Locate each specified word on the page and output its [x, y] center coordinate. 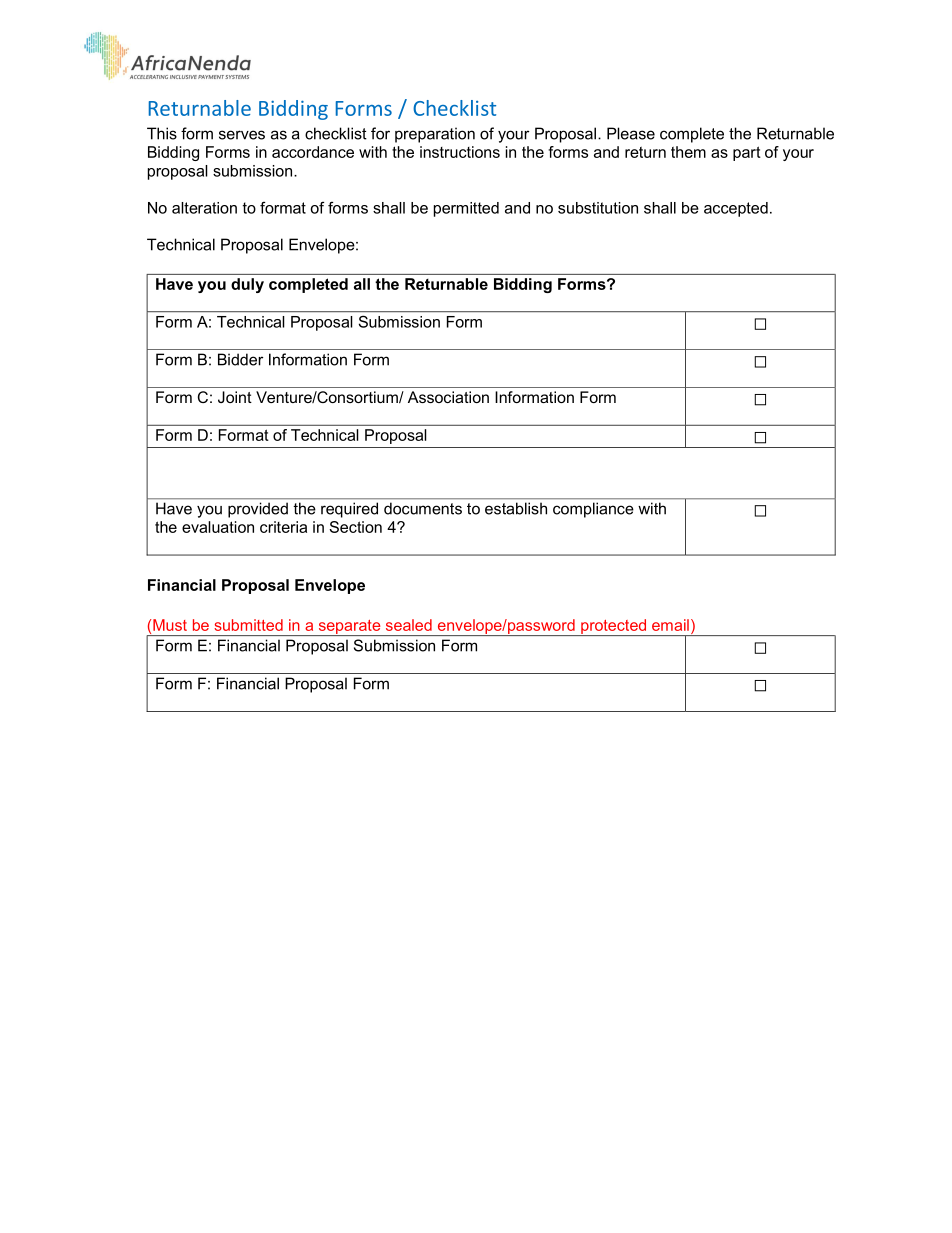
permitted [466, 209]
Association [448, 397]
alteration [204, 208]
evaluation [218, 527]
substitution [598, 208]
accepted [736, 209]
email [670, 625]
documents [423, 509]
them [688, 152]
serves [242, 135]
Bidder [240, 359]
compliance [593, 510]
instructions [460, 152]
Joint [235, 397]
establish [516, 508]
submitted [248, 625]
